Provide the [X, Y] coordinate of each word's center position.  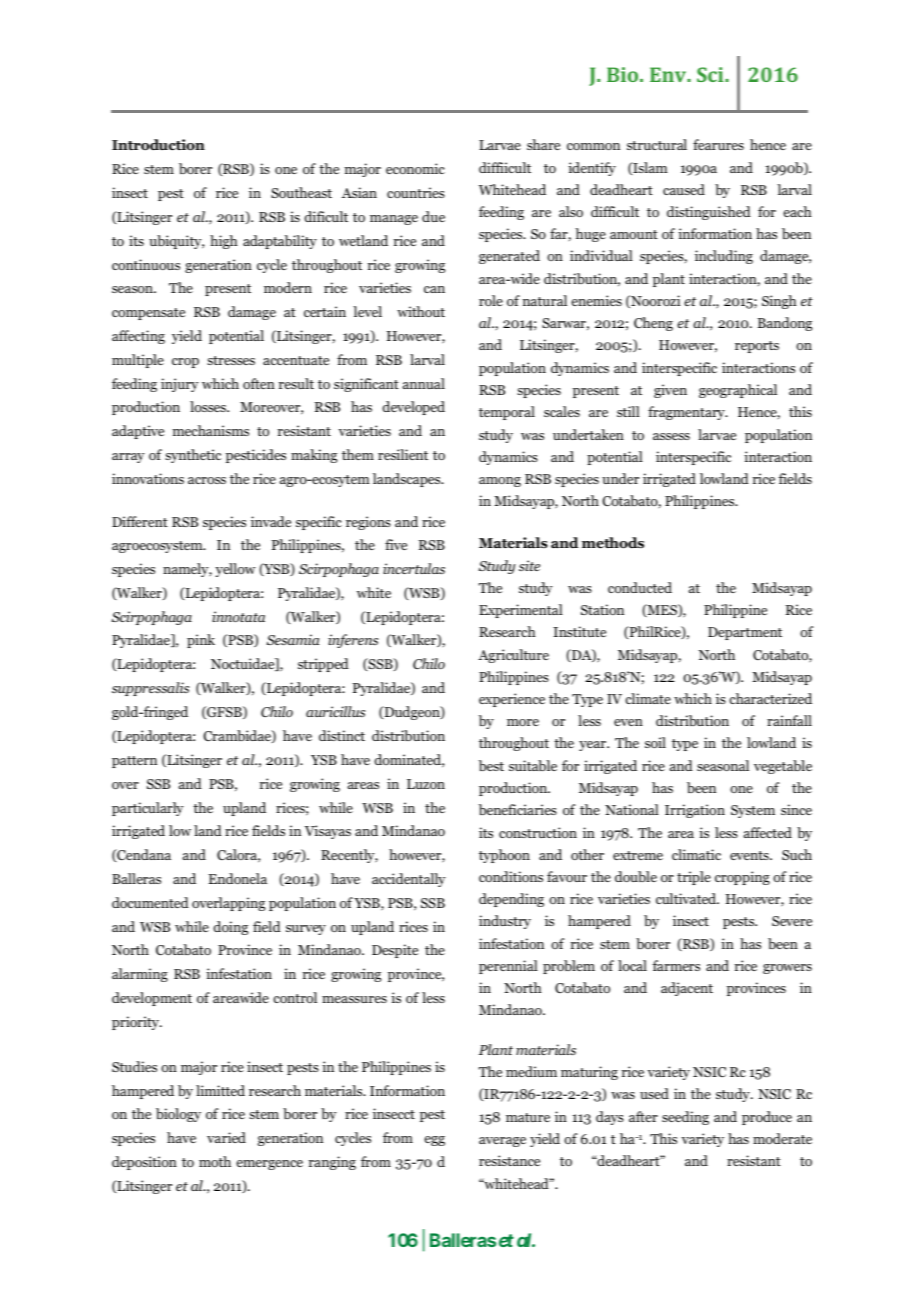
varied [226, 1137]
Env [669, 74]
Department [745, 633]
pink [201, 641]
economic [415, 168]
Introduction [158, 145]
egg [434, 1141]
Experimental [521, 611]
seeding [685, 1118]
